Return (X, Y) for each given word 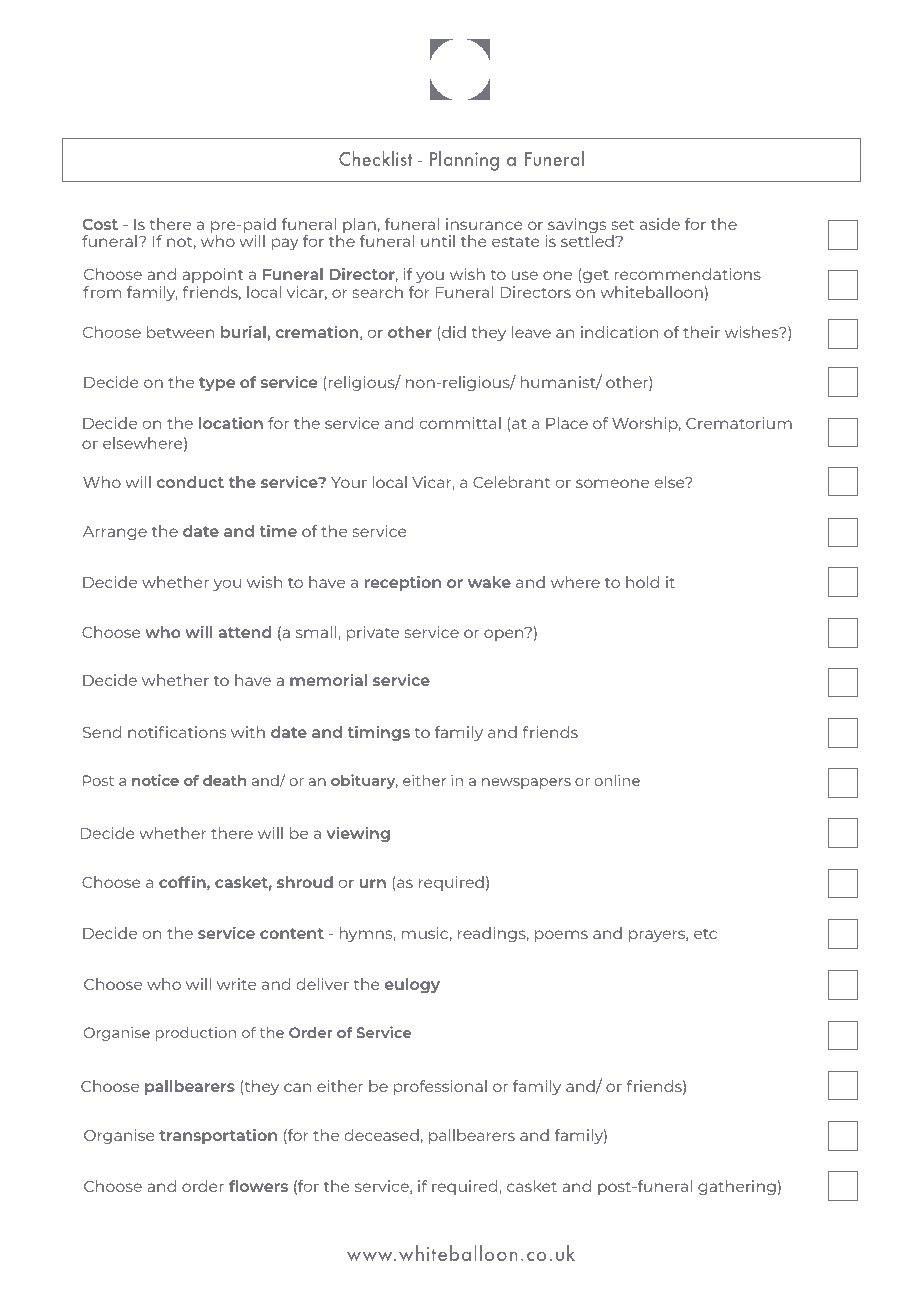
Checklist (375, 158)
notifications (177, 732)
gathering (737, 1187)
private (373, 633)
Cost (100, 224)
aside (660, 224)
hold (642, 582)
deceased (382, 1135)
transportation (218, 1136)
